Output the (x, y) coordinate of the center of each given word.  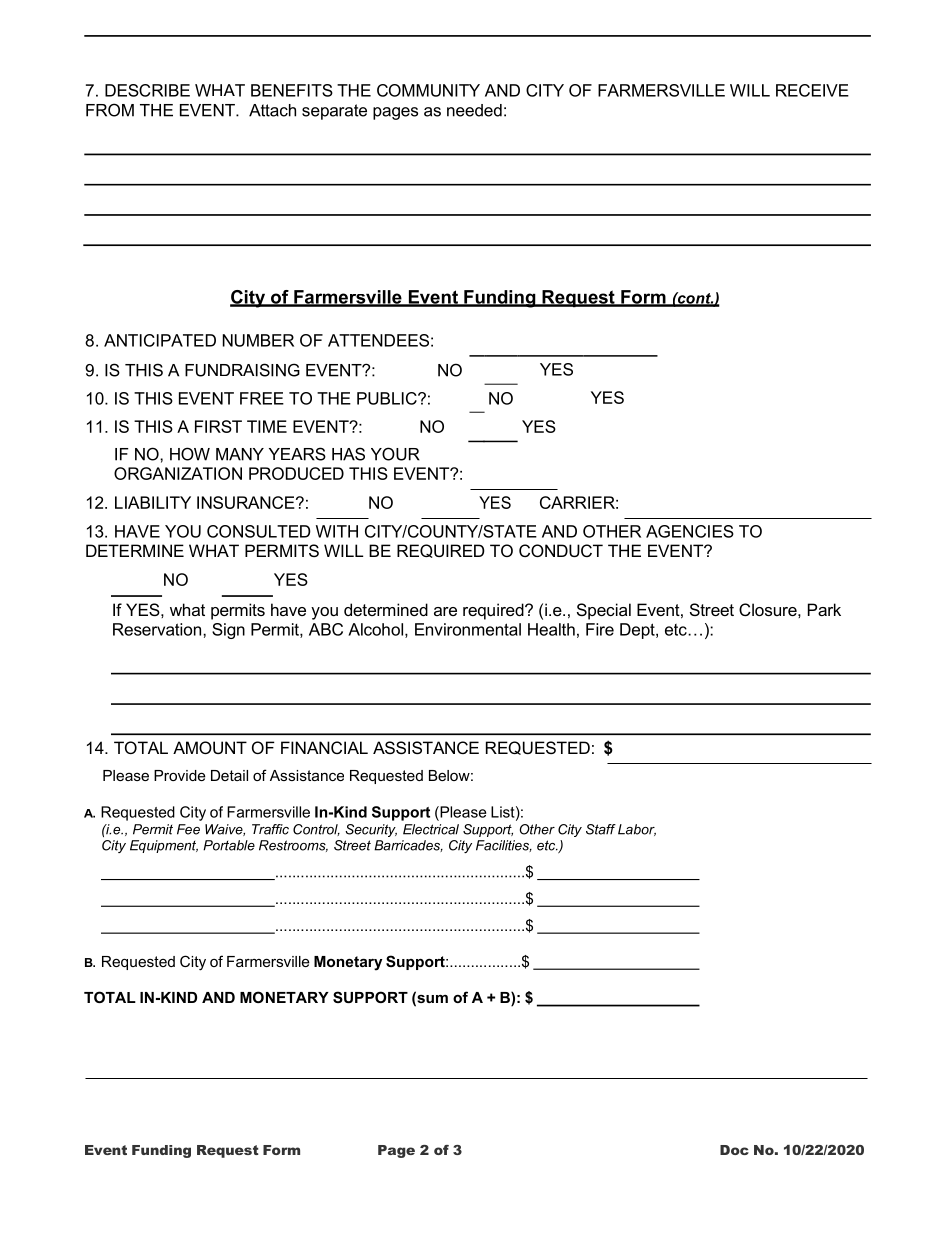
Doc (734, 1150)
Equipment (164, 846)
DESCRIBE (147, 90)
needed (474, 110)
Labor (637, 830)
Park (824, 609)
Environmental (468, 629)
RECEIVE (812, 90)
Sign (228, 631)
